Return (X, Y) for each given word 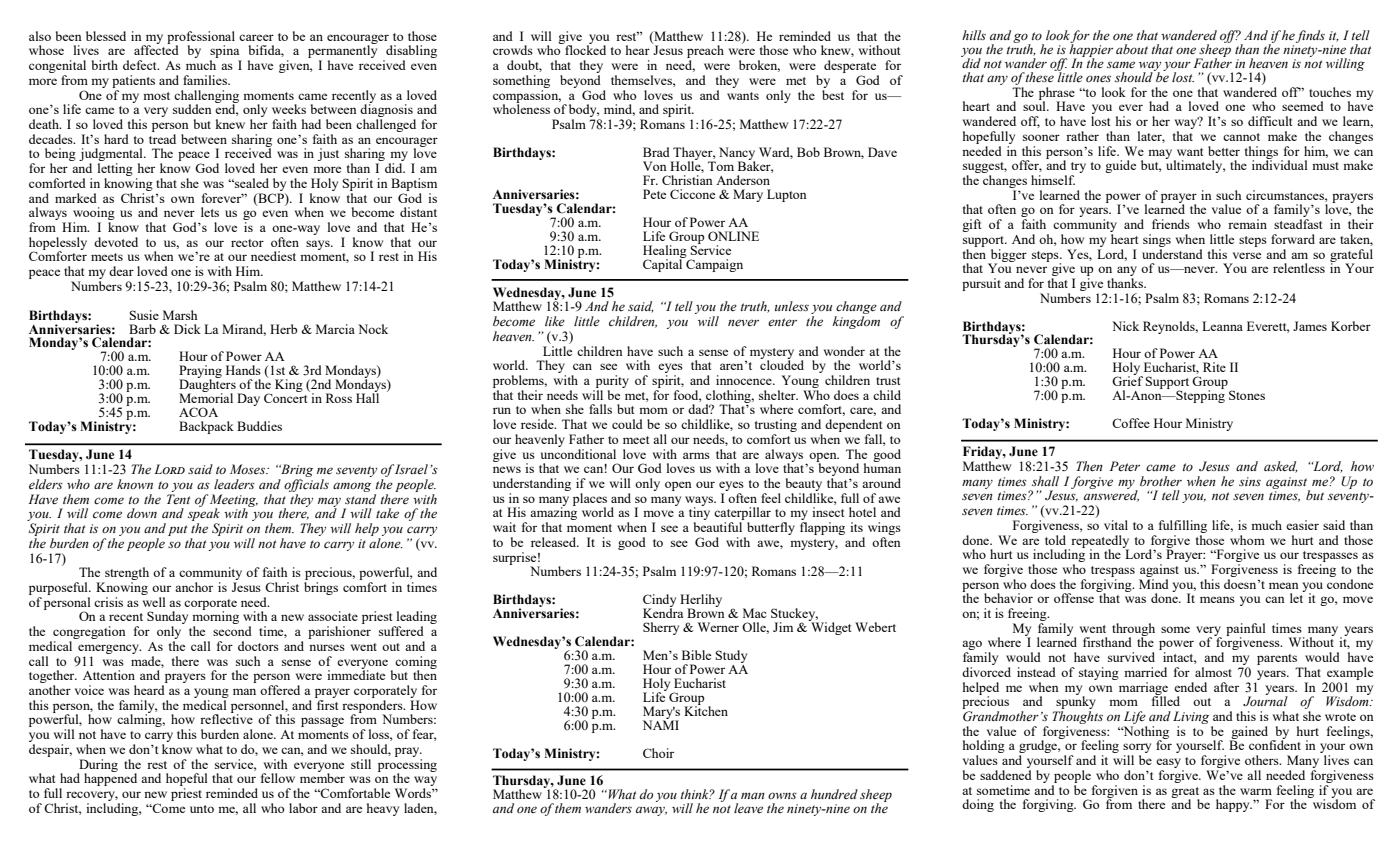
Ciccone (692, 194)
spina (226, 53)
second (232, 631)
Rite (1214, 367)
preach (705, 53)
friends (1171, 224)
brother (1161, 481)
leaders (234, 484)
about (1132, 49)
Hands (243, 370)
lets (210, 212)
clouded (782, 364)
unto (202, 809)
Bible (696, 655)
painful (1246, 630)
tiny (699, 514)
